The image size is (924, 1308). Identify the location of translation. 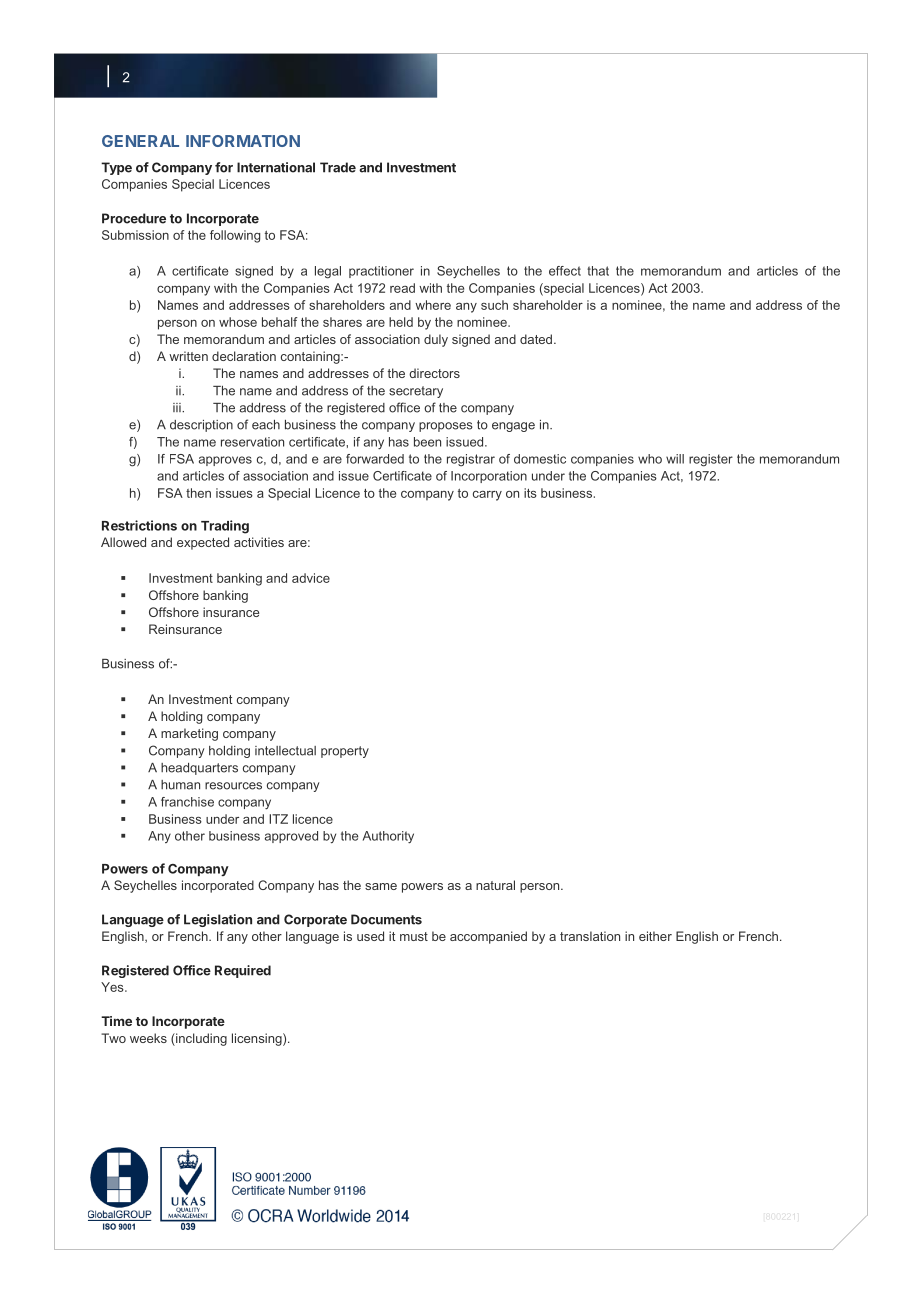
(590, 936).
